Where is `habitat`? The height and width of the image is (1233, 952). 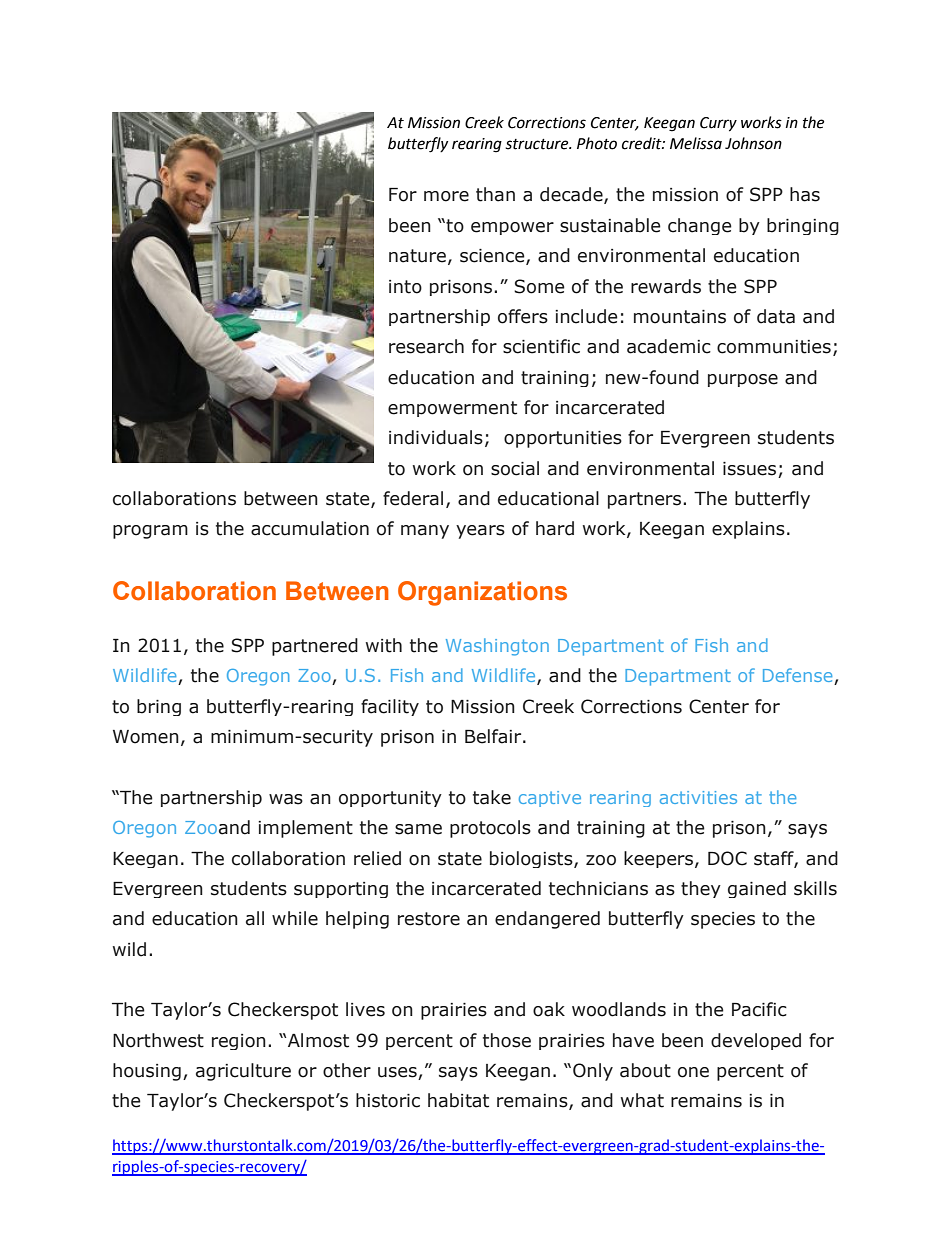 habitat is located at coordinates (458, 1100).
